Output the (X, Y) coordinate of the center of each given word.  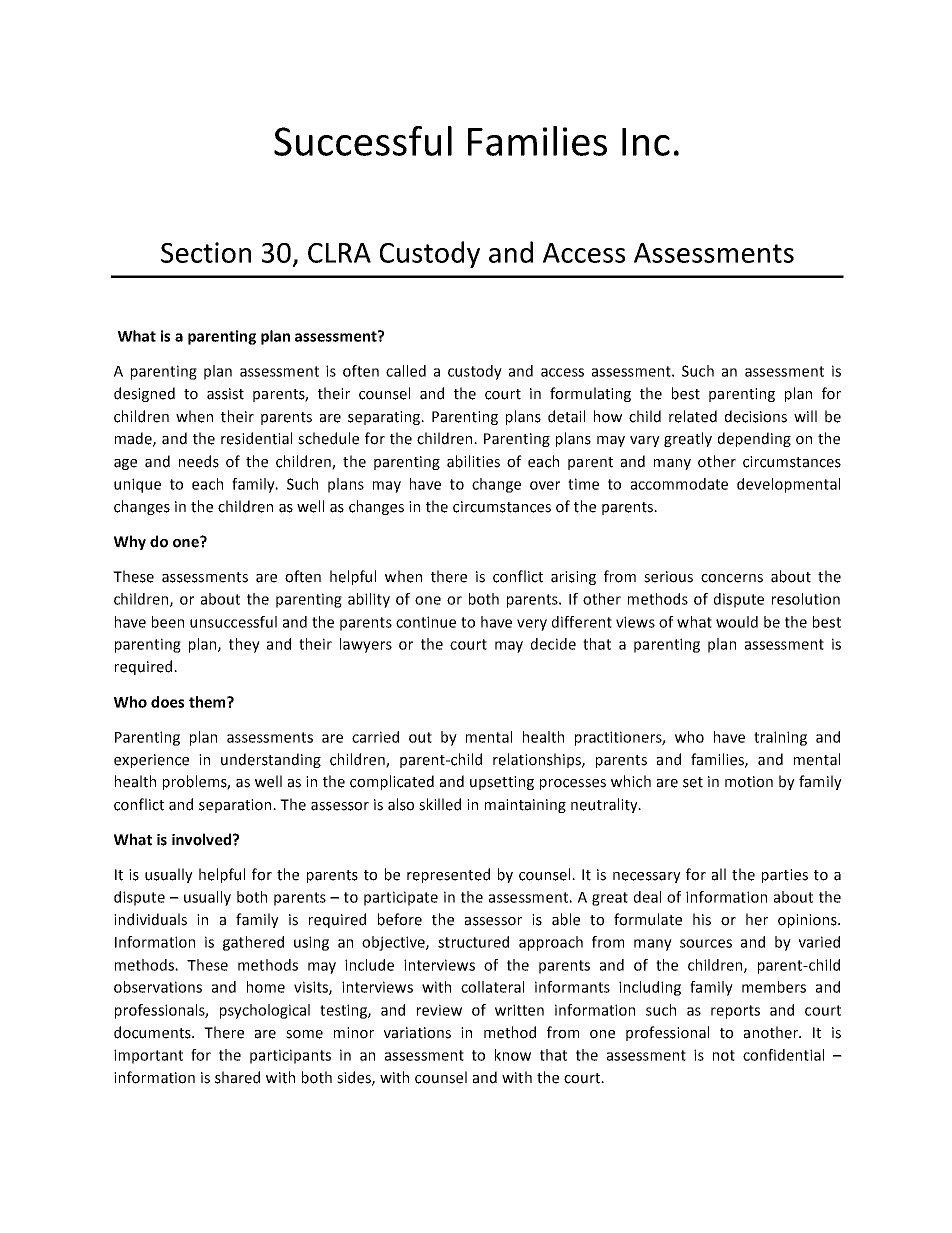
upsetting (502, 783)
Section (206, 252)
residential (256, 438)
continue (426, 622)
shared (237, 1077)
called (406, 371)
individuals (150, 919)
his (702, 919)
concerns (732, 578)
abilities (473, 461)
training (780, 738)
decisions (756, 416)
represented (448, 875)
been (168, 622)
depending (754, 439)
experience (151, 761)
